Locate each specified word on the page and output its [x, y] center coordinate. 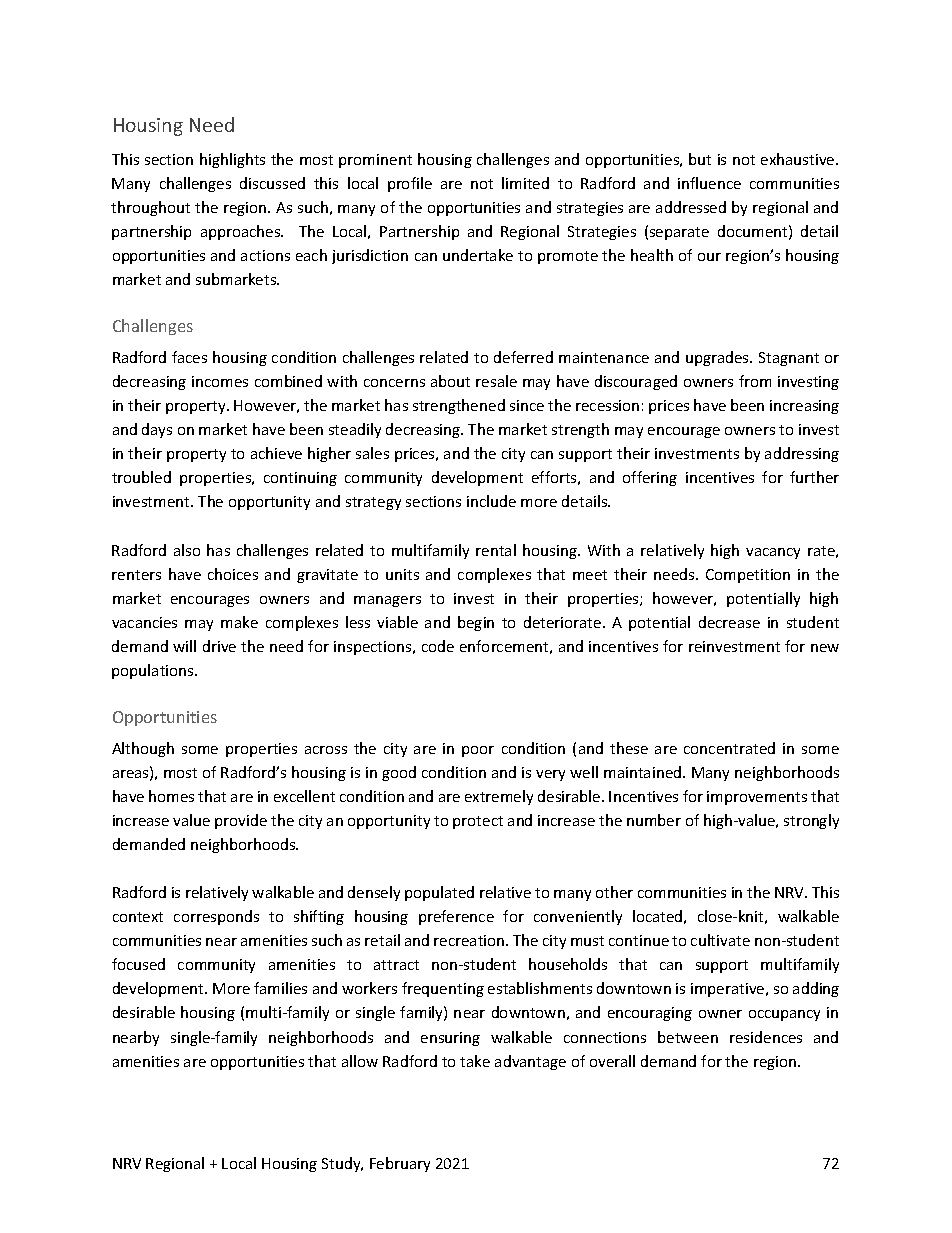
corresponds [216, 917]
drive [219, 646]
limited [525, 183]
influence [709, 183]
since [527, 405]
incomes [220, 381]
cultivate [720, 940]
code [438, 646]
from [755, 381]
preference [456, 917]
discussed [272, 183]
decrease [729, 622]
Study [342, 1164]
